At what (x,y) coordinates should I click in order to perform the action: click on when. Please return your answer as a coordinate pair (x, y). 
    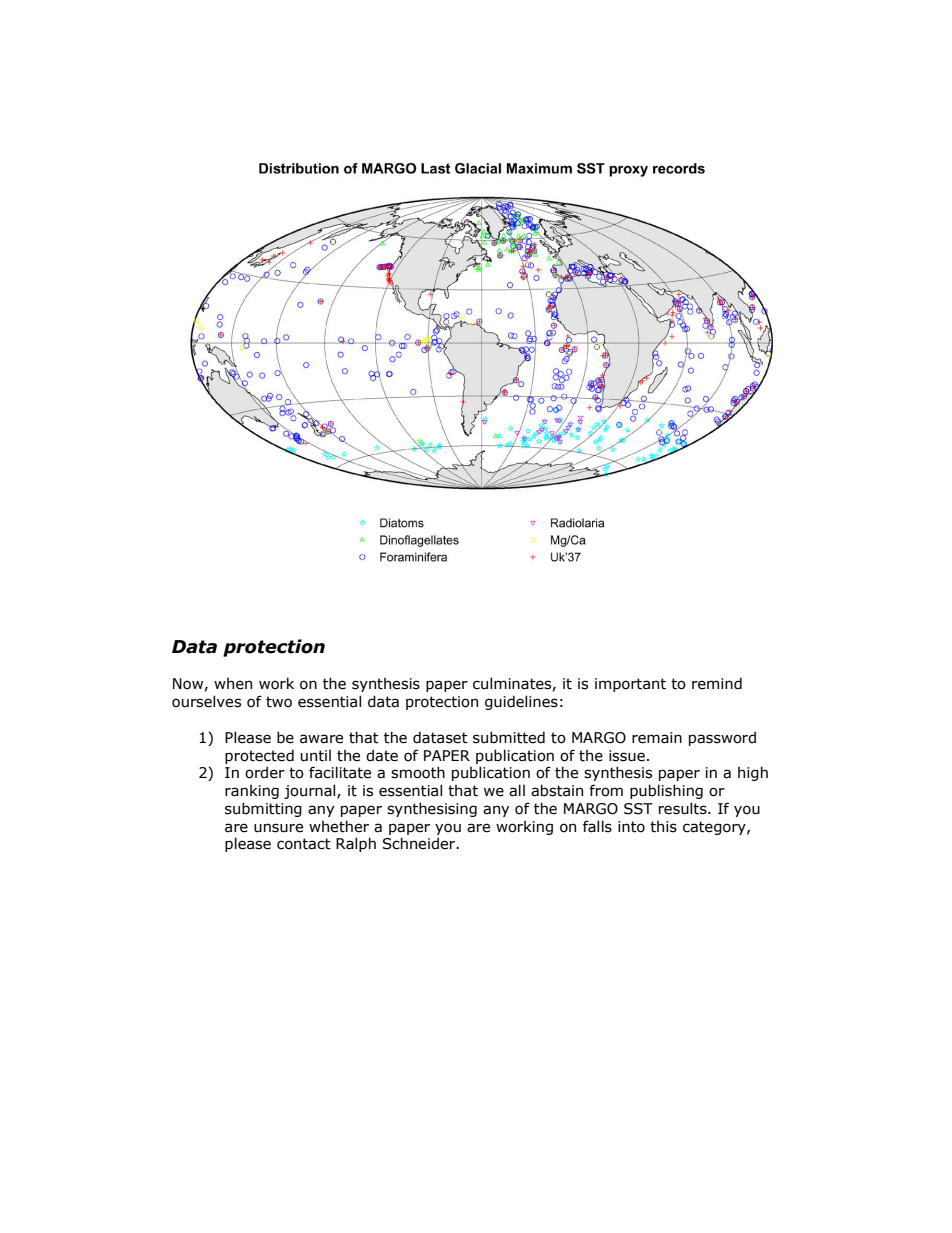
    Looking at the image, I should click on (233, 684).
